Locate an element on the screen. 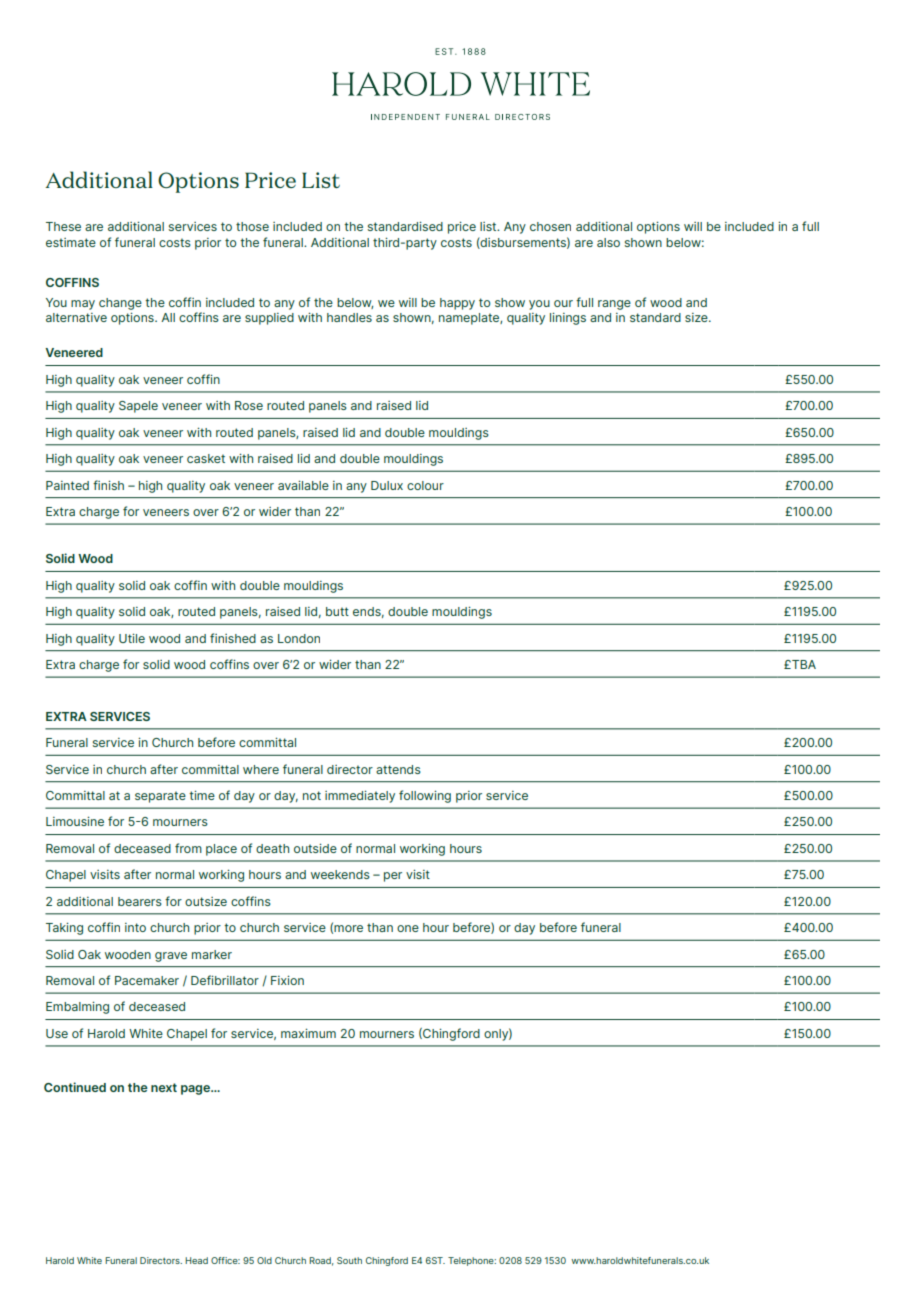 The image size is (924, 1308). separate is located at coordinates (160, 797).
